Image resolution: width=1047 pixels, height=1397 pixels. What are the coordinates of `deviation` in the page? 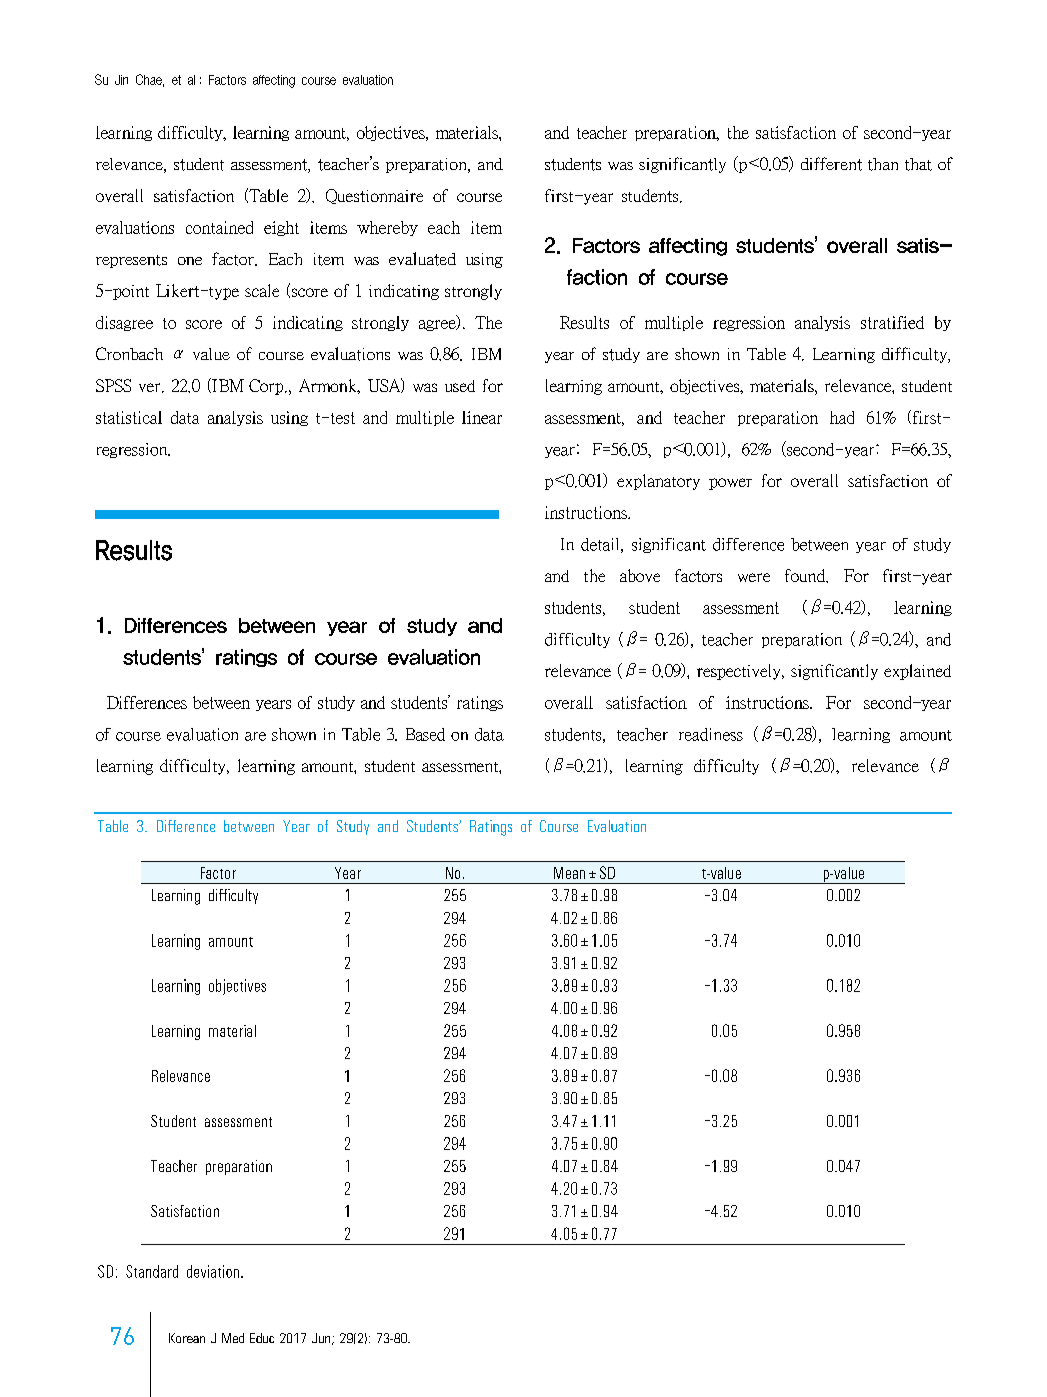 It's located at (213, 1271).
